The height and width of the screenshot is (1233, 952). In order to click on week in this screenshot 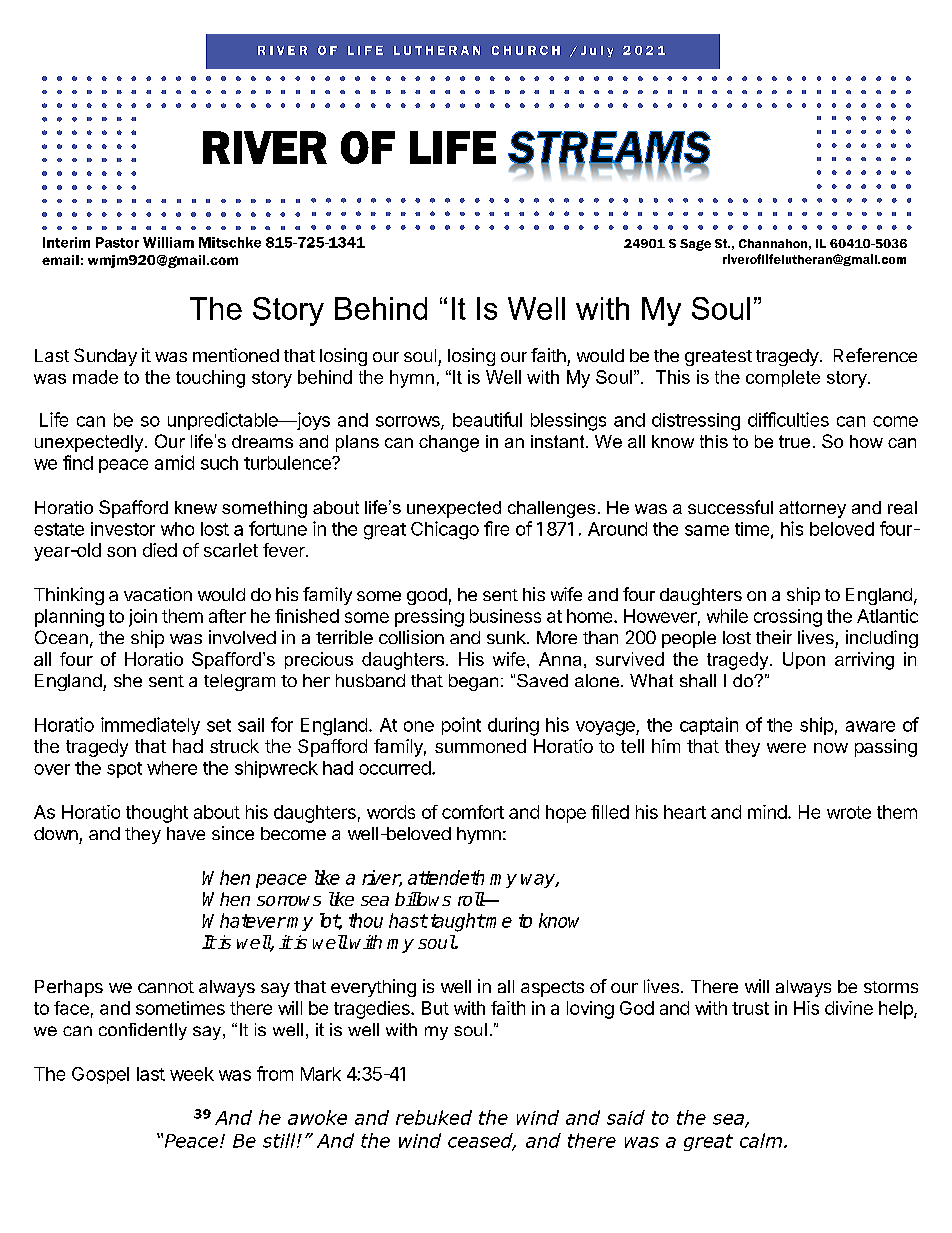, I will do `click(192, 1074)`.
